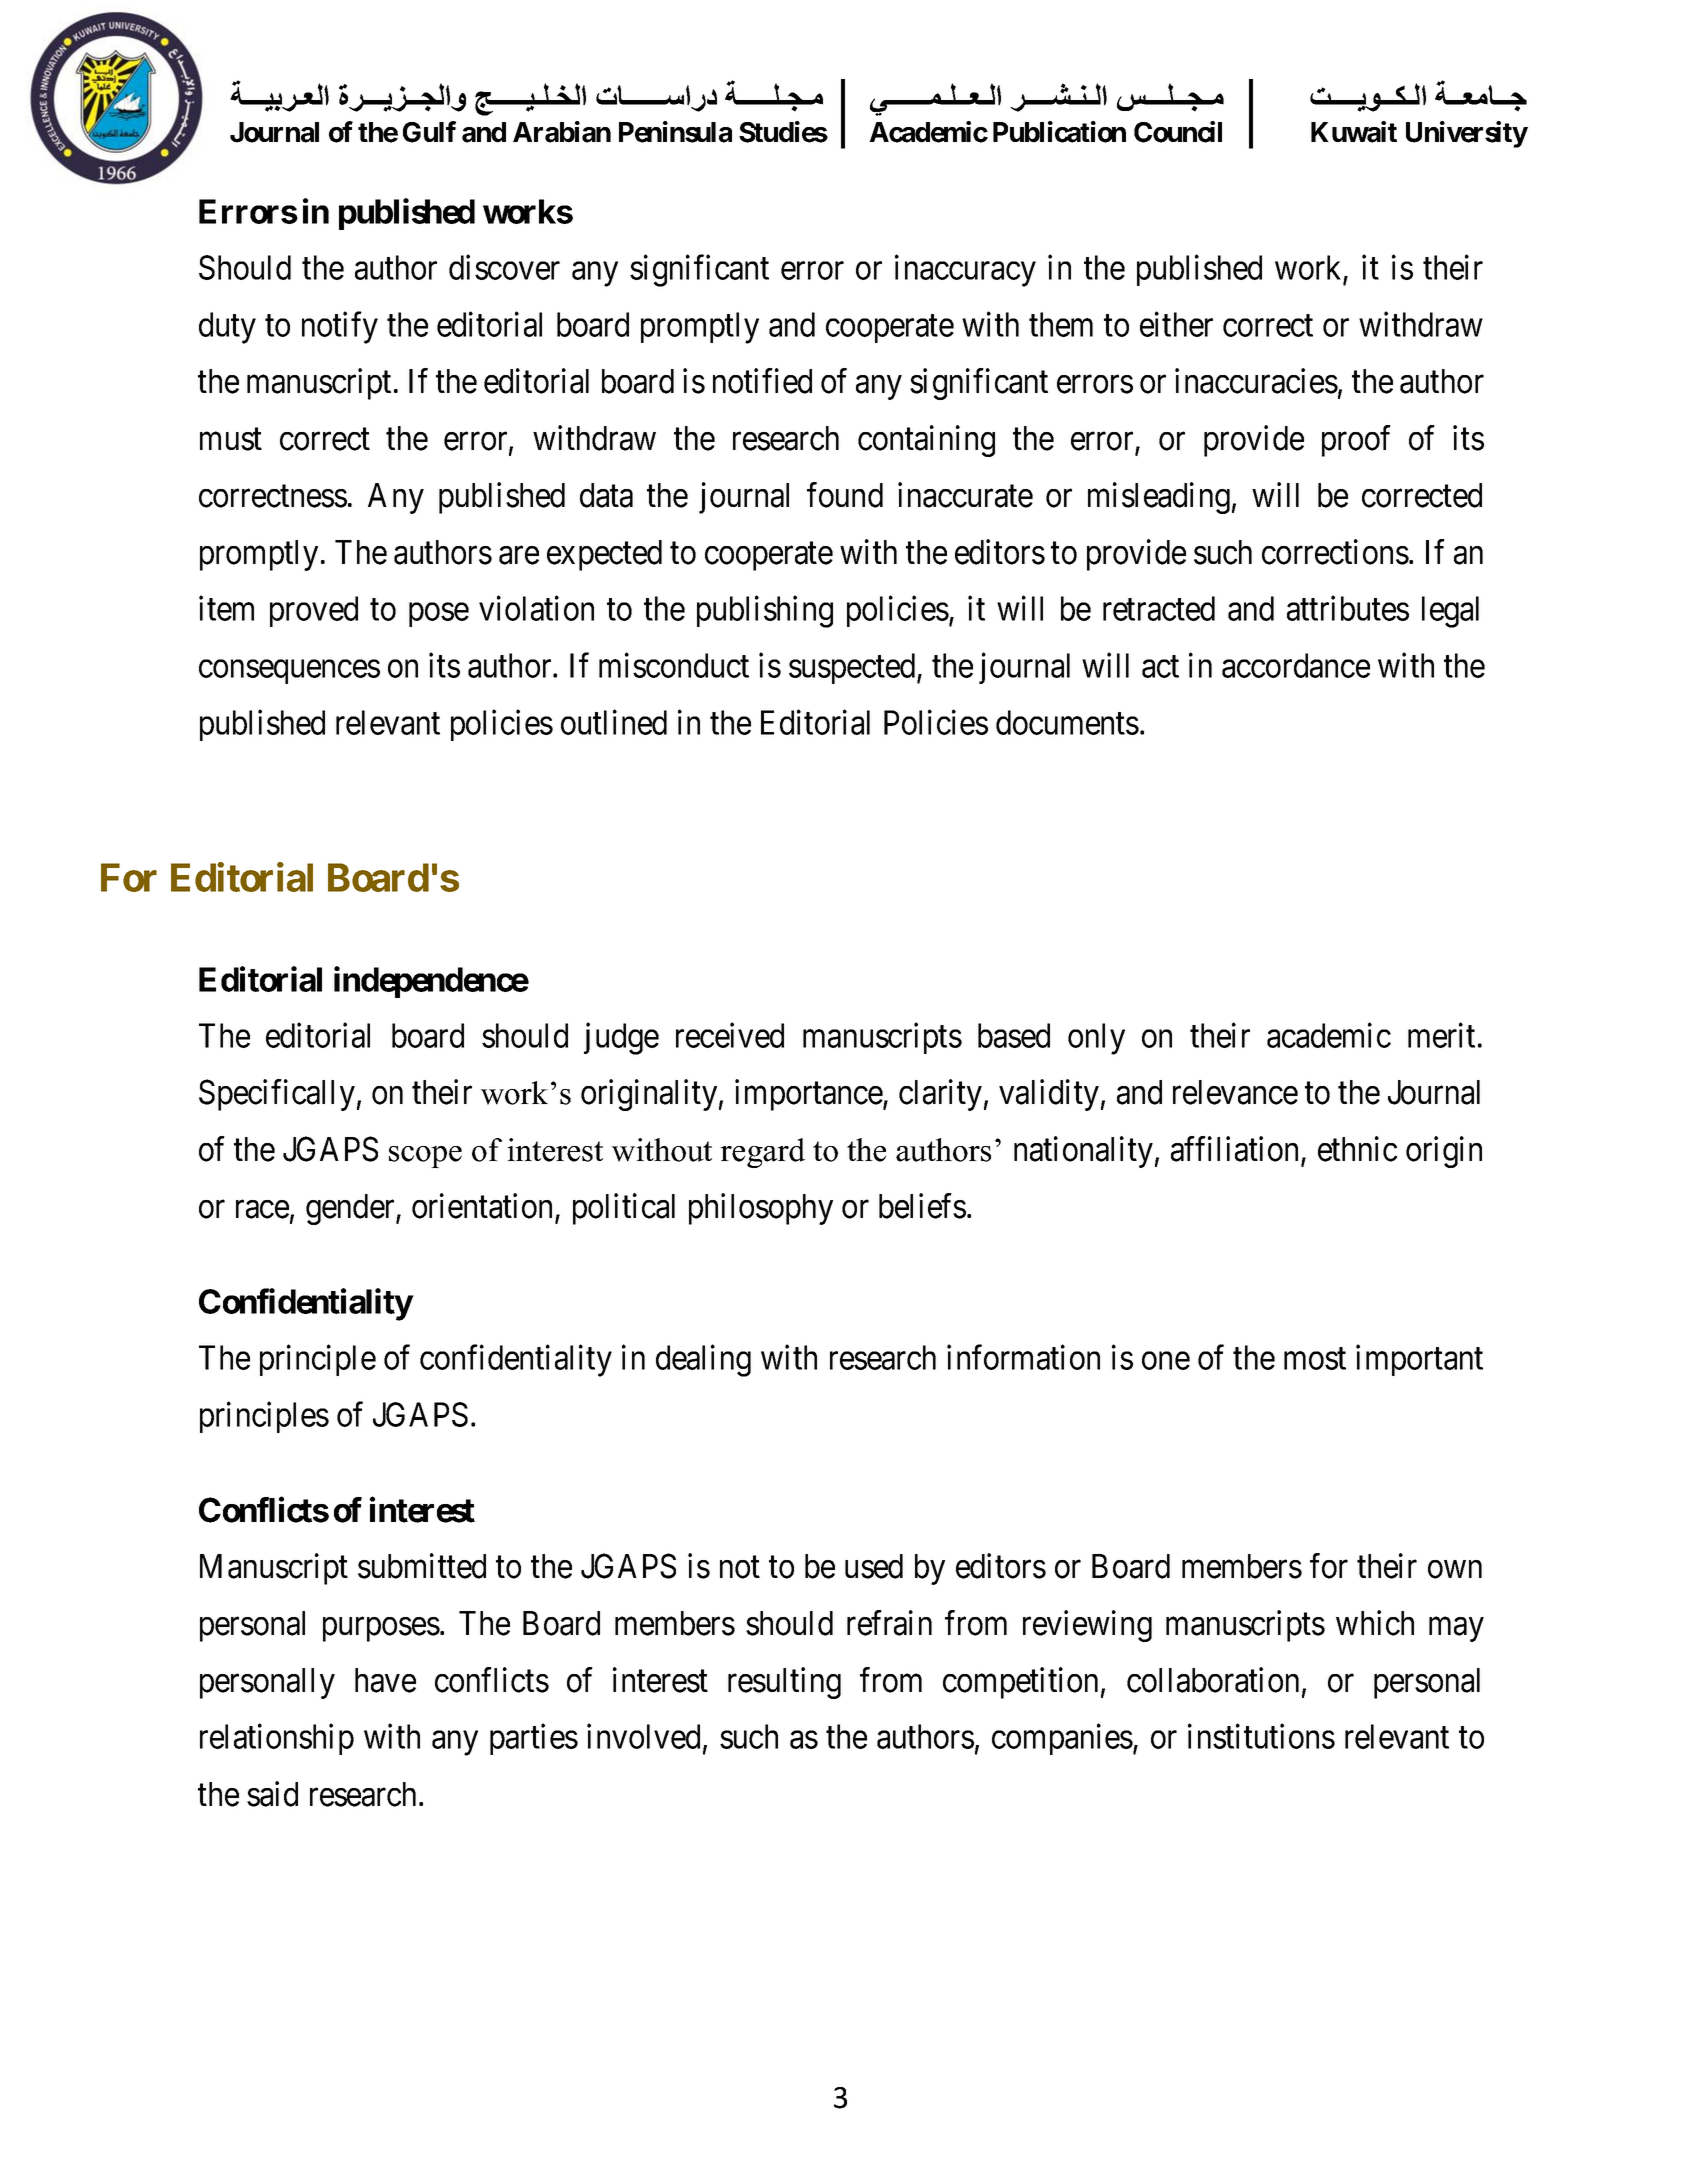 This image has height=2176, width=1682. What do you see at coordinates (784, 1683) in the image?
I see `resulting` at bounding box center [784, 1683].
